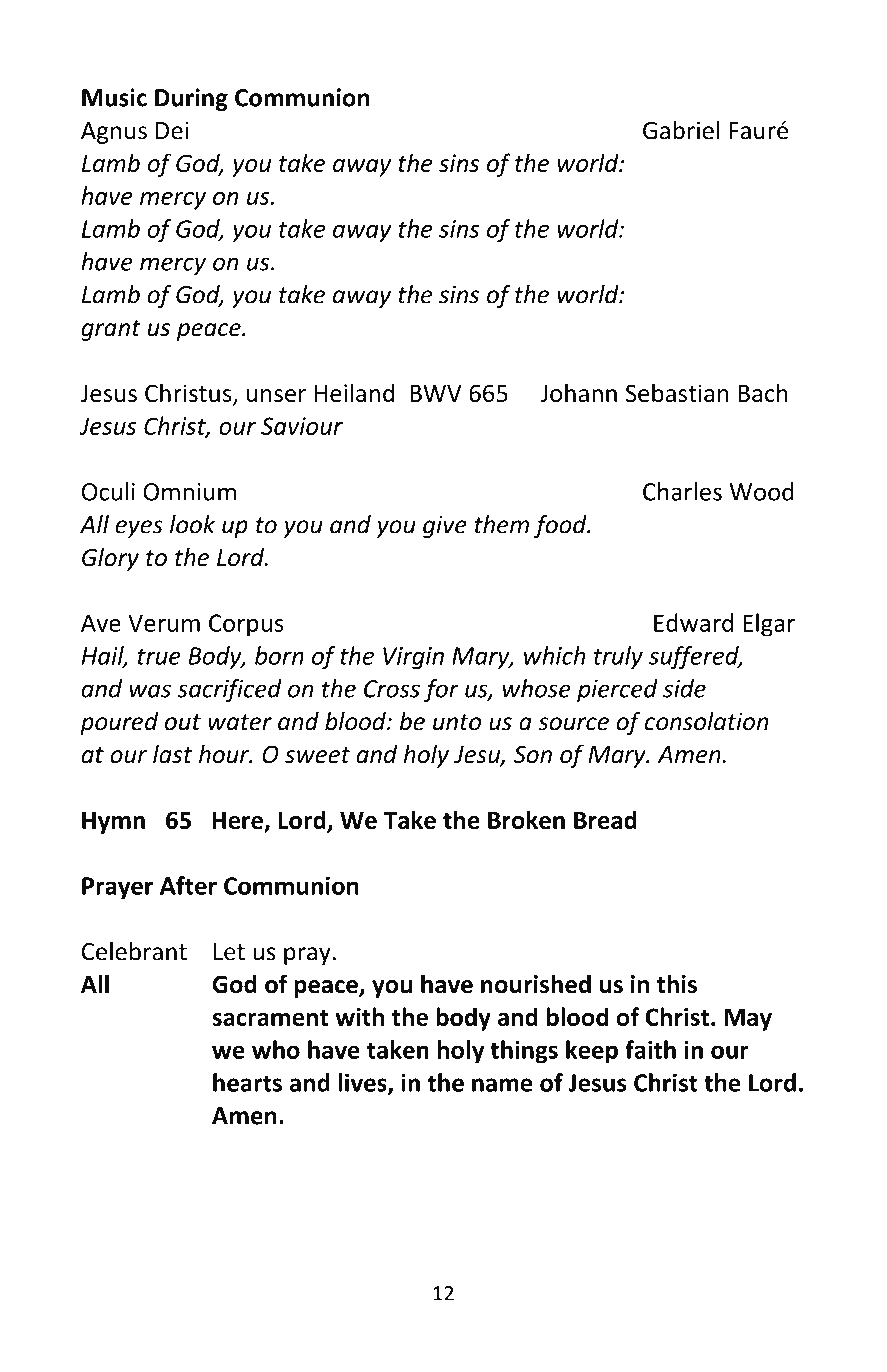  Describe the element at coordinates (445, 526) in the screenshot. I see `give` at that location.
